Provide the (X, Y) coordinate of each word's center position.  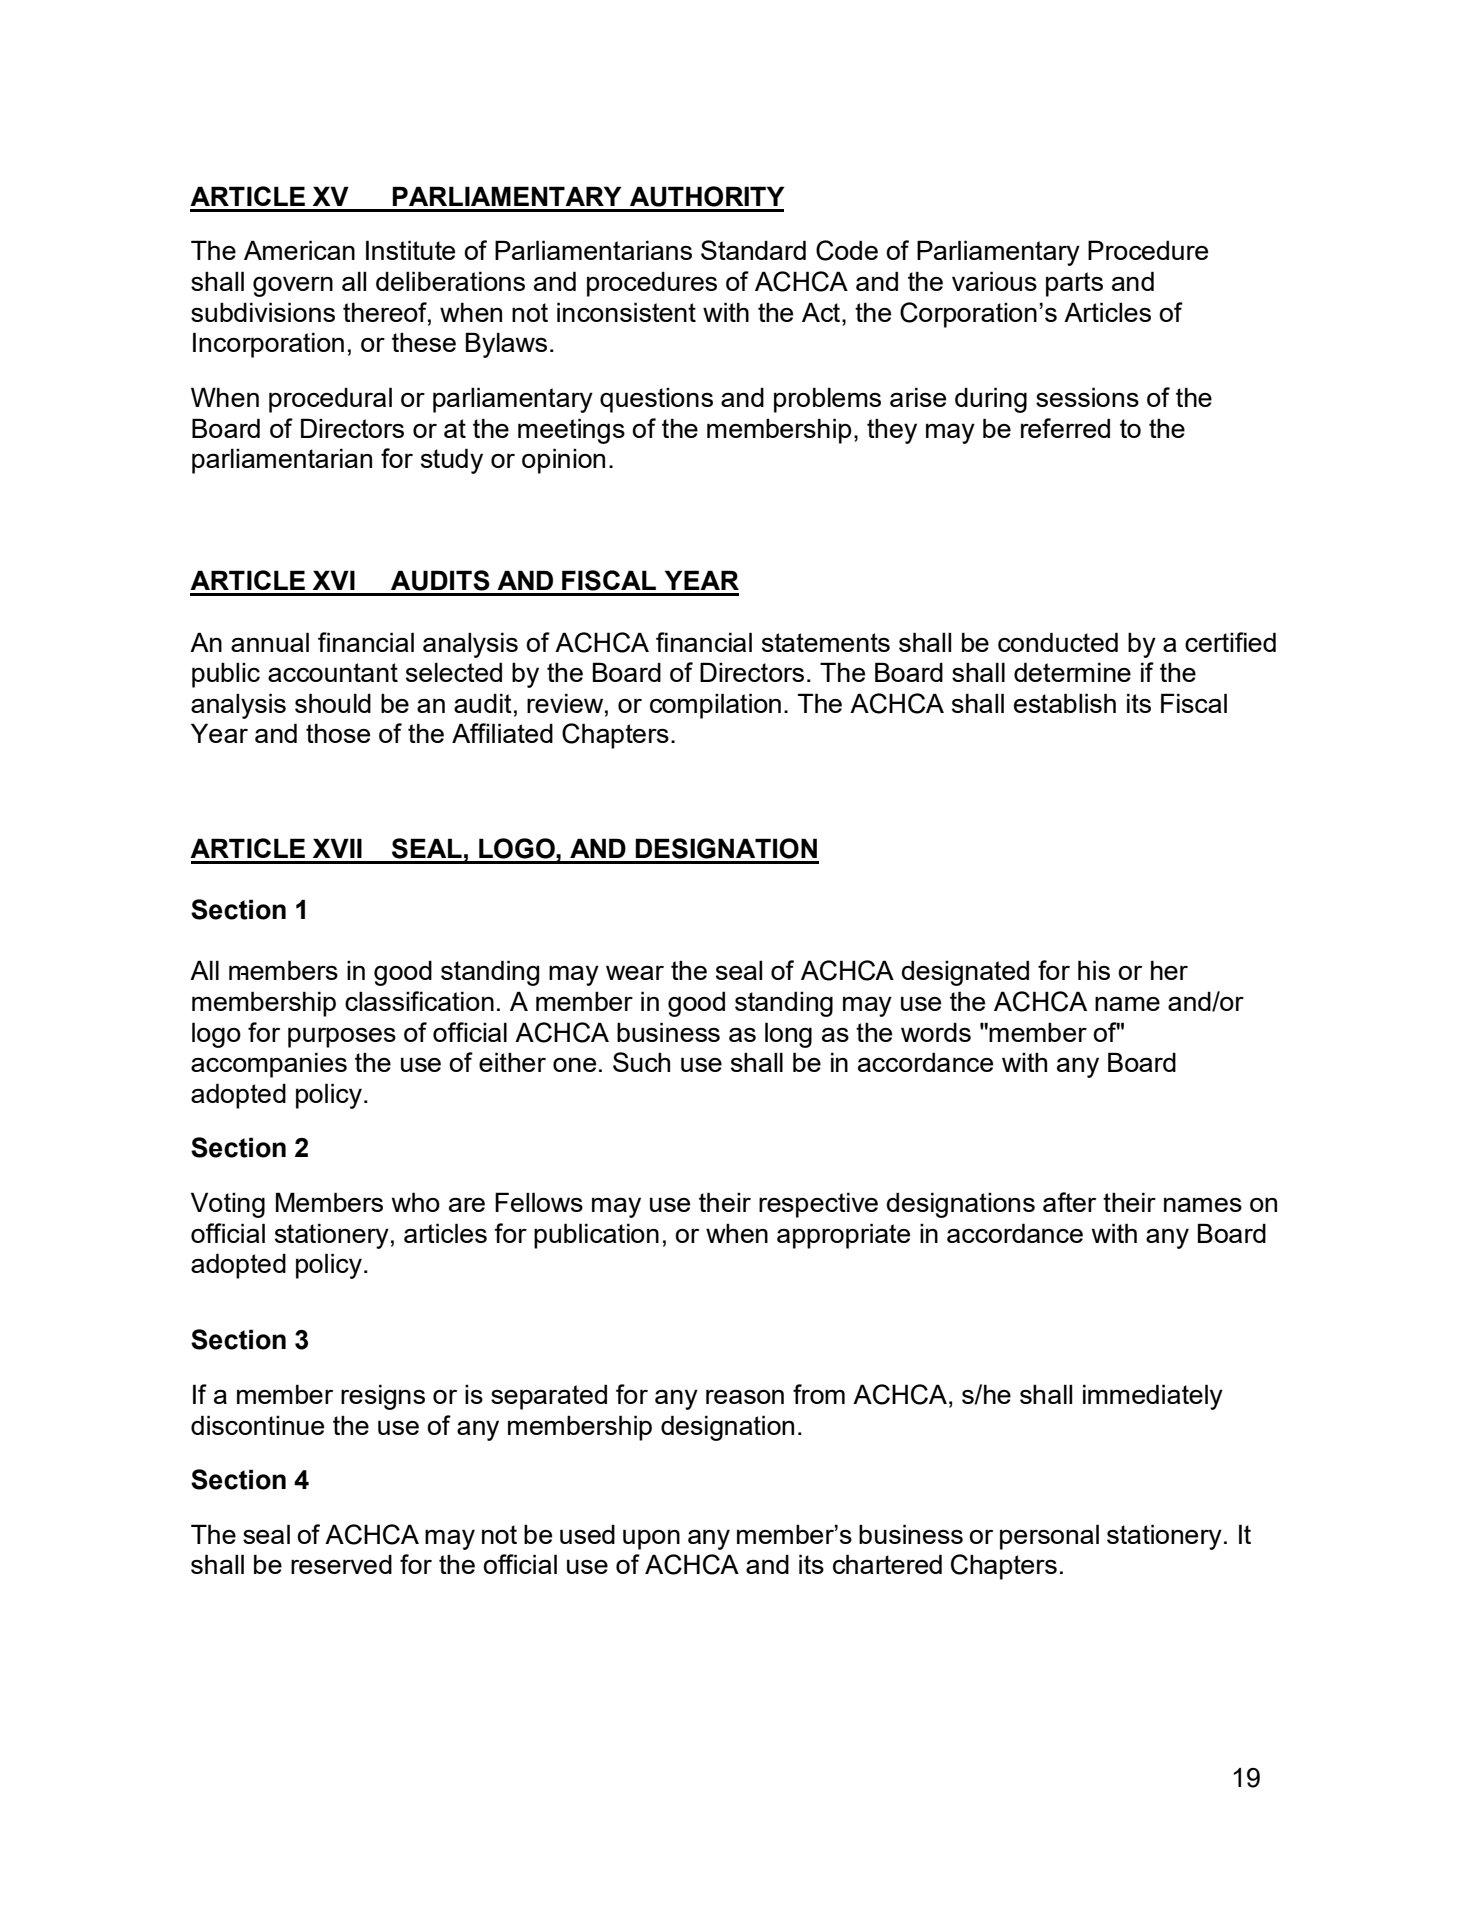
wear (635, 972)
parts (1074, 284)
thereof (386, 312)
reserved (341, 1564)
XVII (337, 848)
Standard (753, 250)
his (1094, 970)
